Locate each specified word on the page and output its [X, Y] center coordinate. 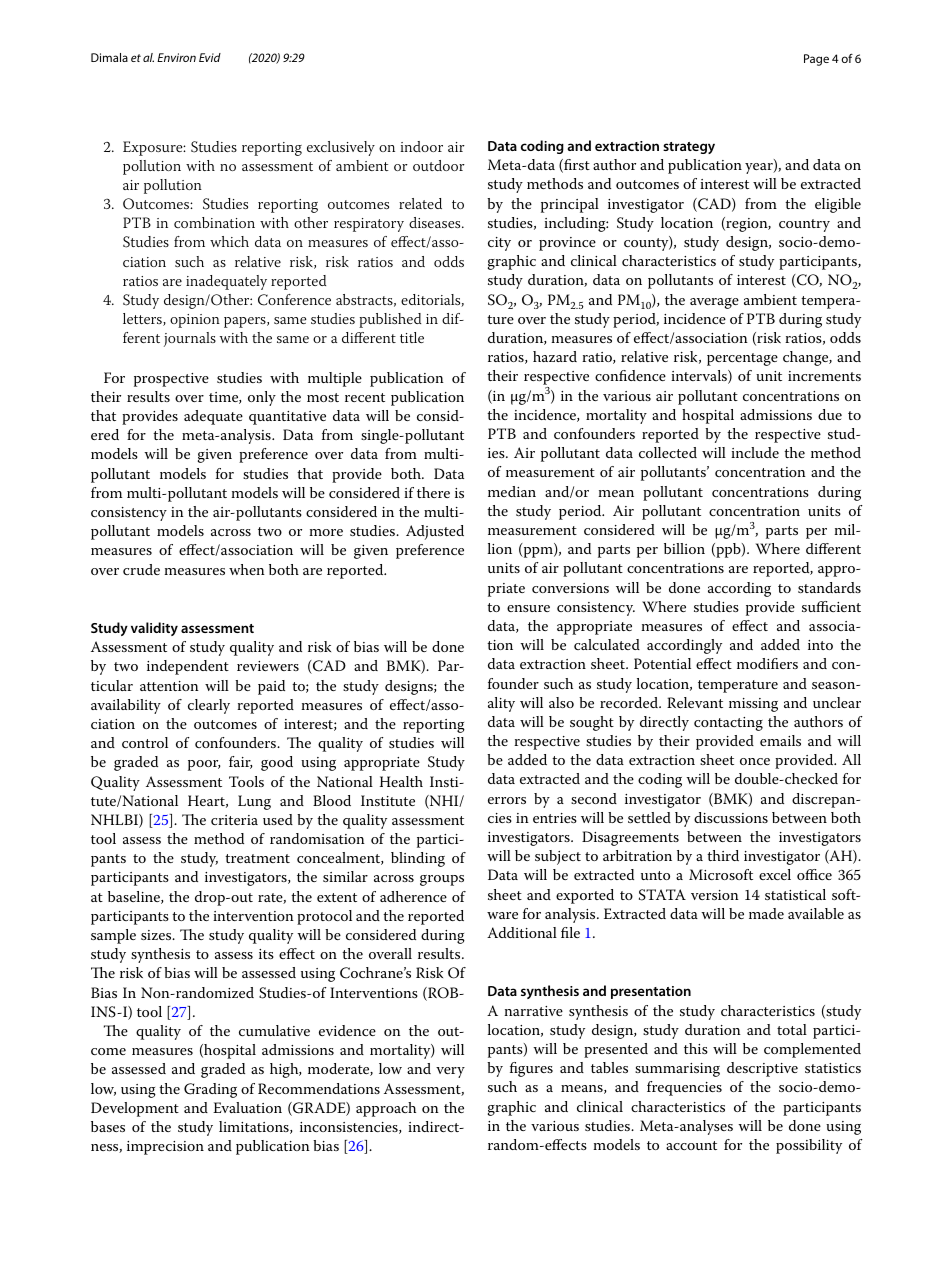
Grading [210, 1090]
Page [816, 60]
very [450, 1072]
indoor [421, 146]
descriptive [762, 1069]
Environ [176, 57]
